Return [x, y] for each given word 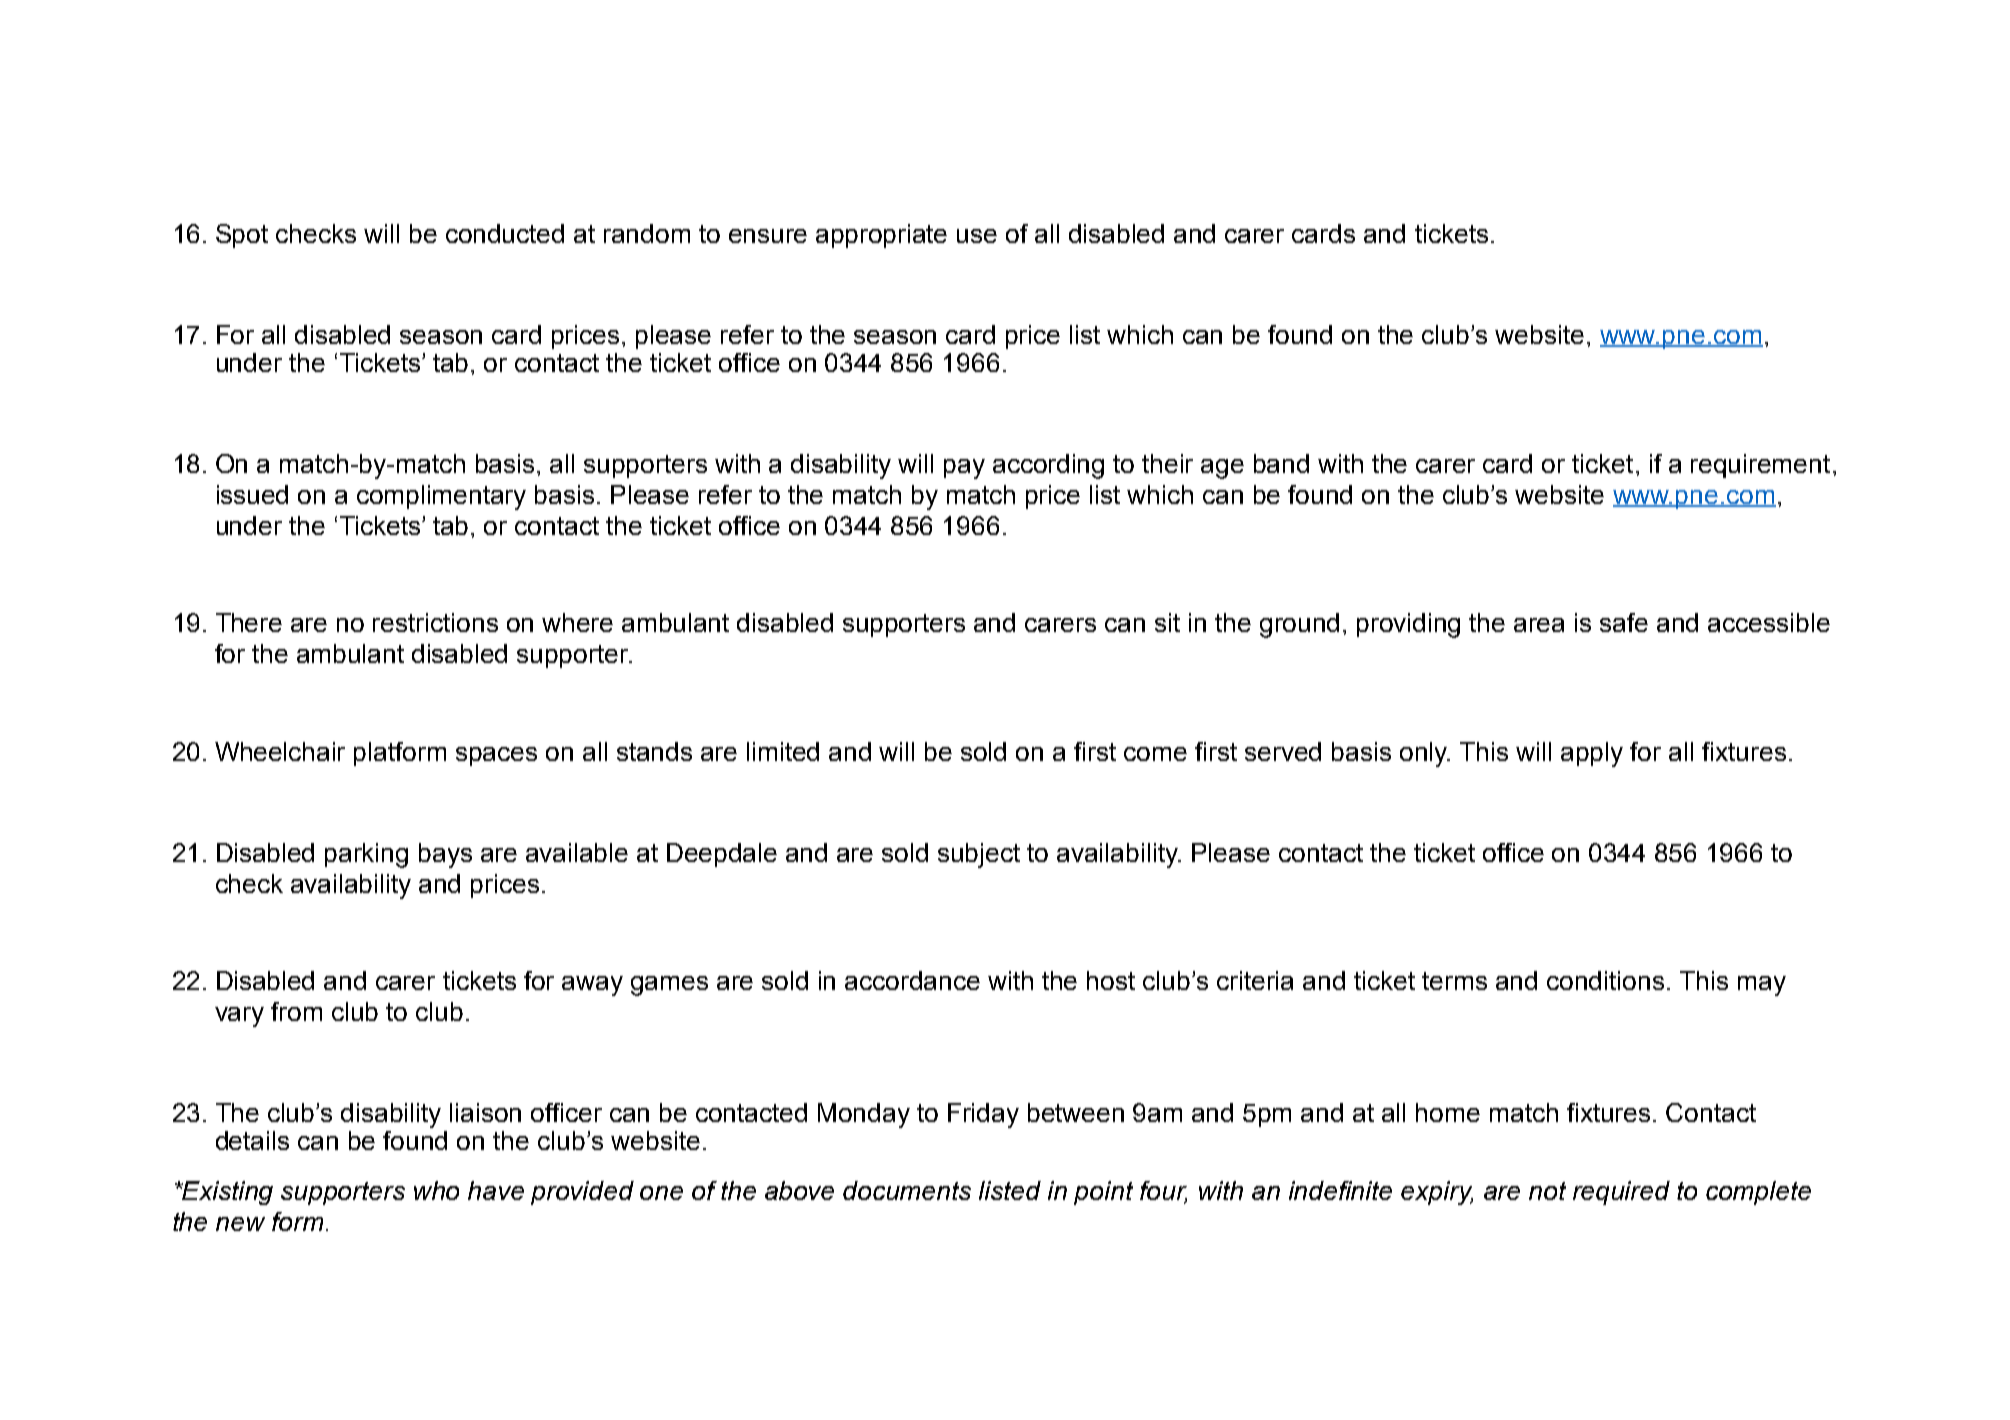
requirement [1760, 466]
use [977, 236]
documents [907, 1190]
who [436, 1190]
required [1621, 1193]
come [1155, 754]
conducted [505, 233]
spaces [496, 756]
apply [1592, 754]
